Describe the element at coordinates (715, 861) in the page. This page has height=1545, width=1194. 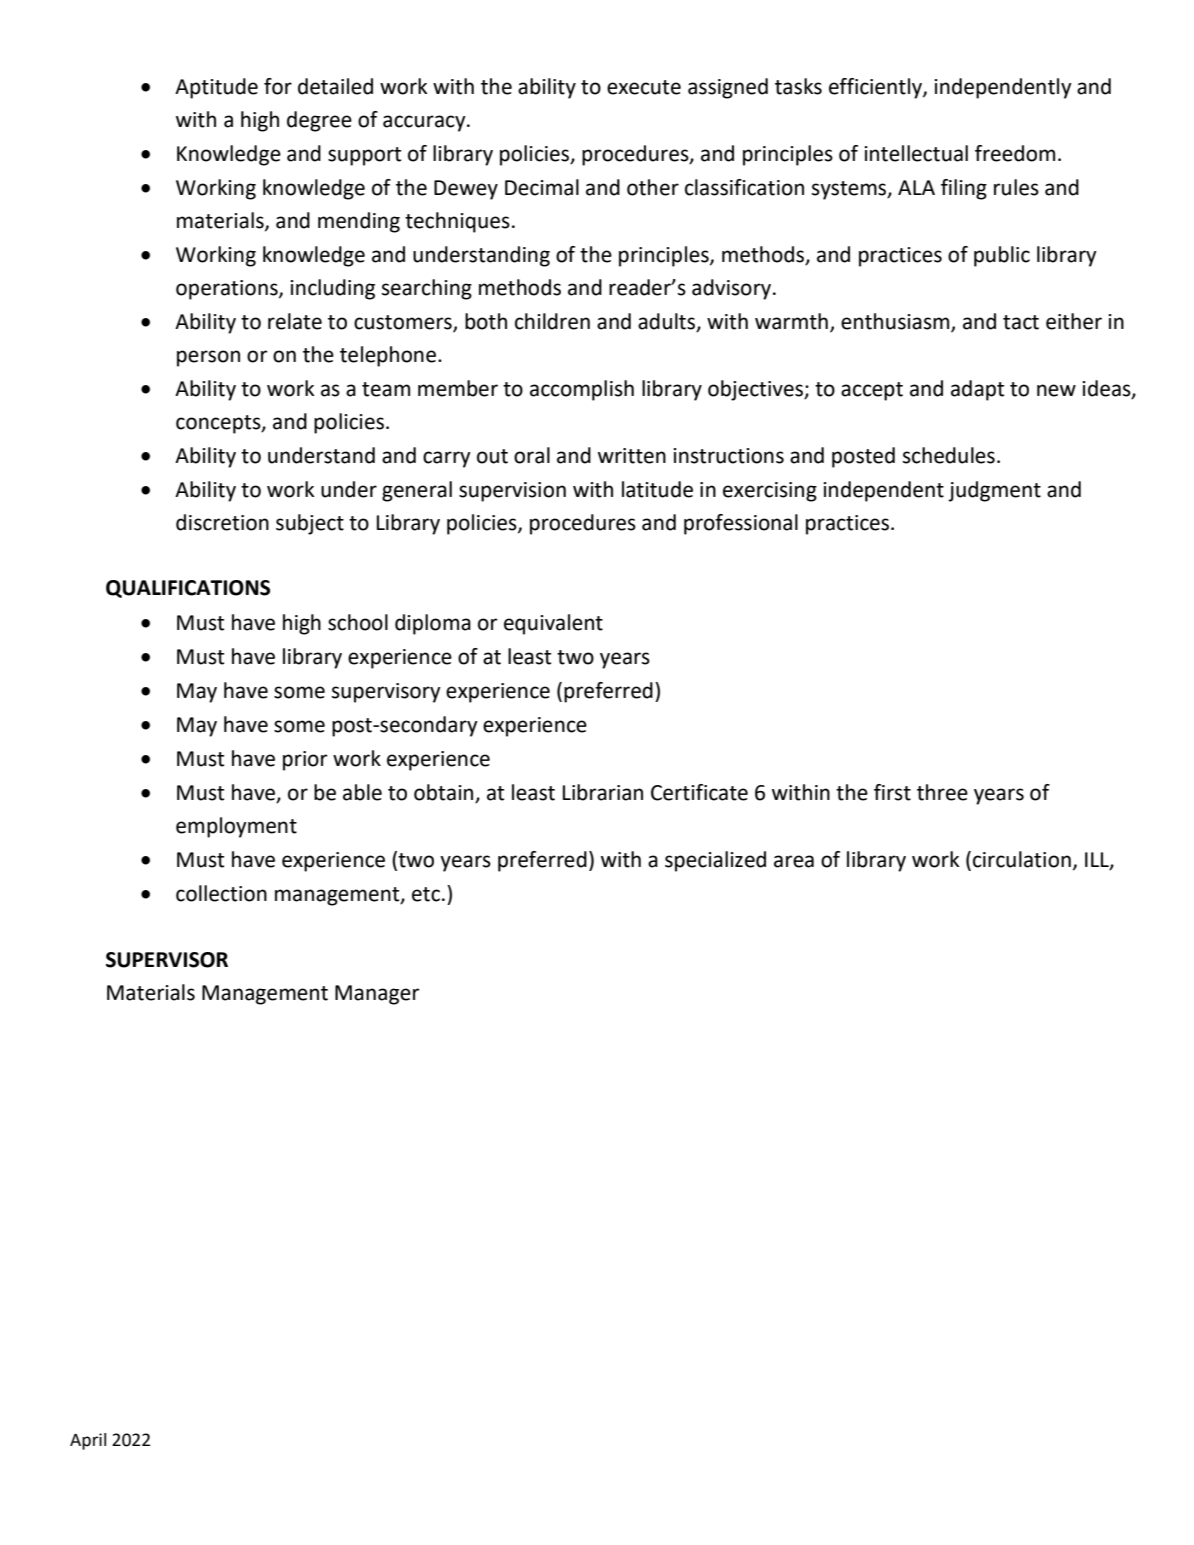
I see `specialized` at that location.
